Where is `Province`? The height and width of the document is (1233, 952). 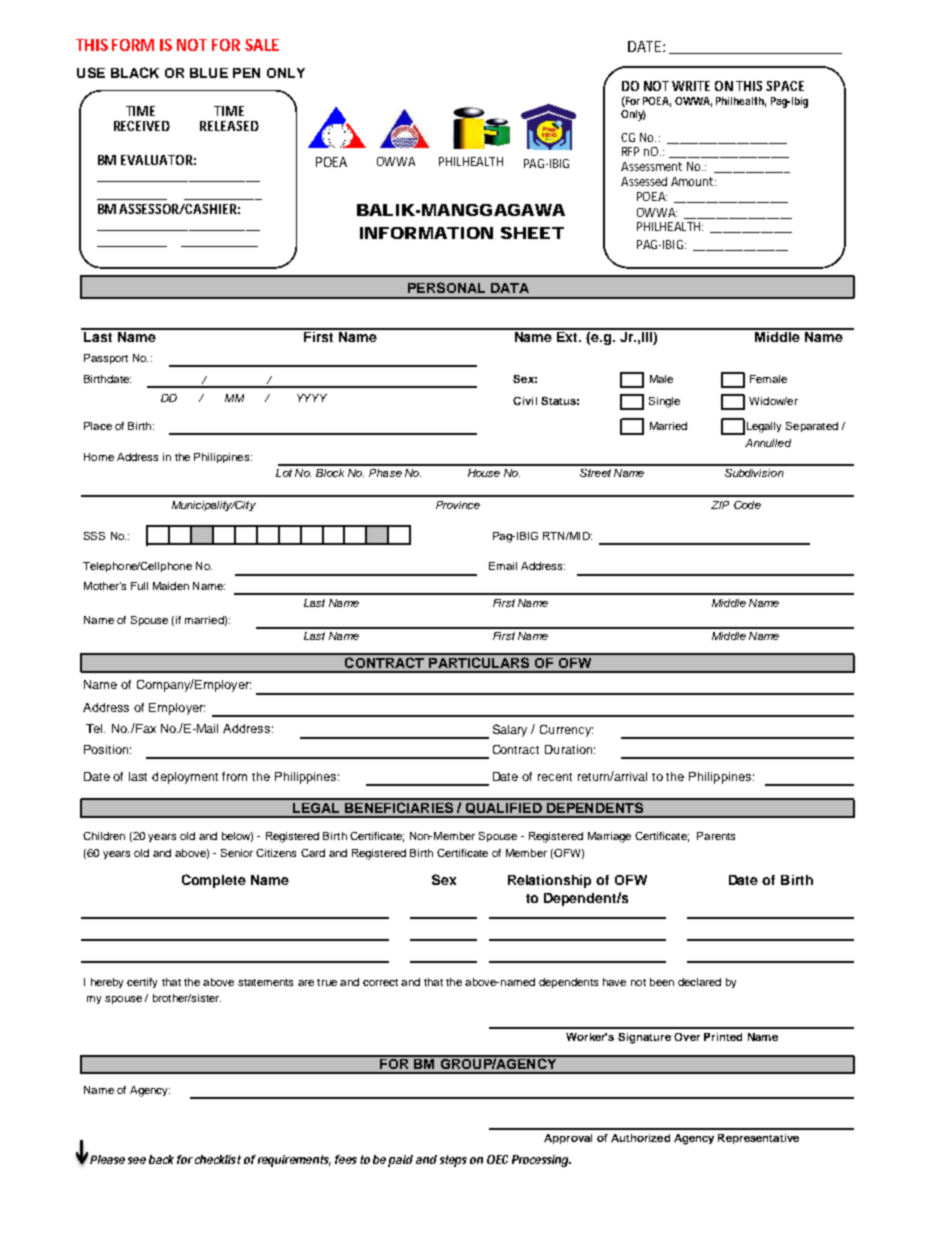 Province is located at coordinates (458, 505).
